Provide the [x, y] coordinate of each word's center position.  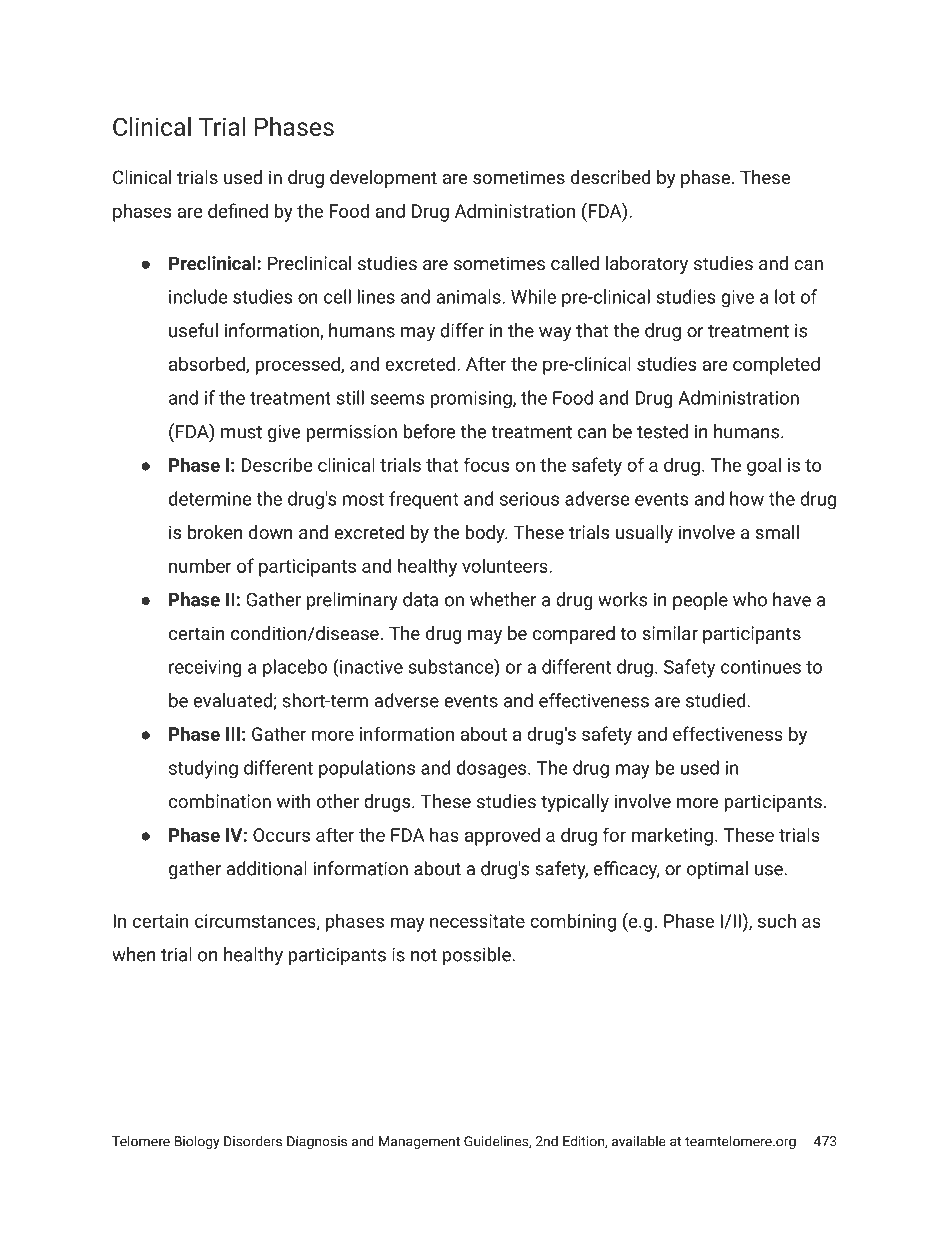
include [198, 296]
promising [472, 400]
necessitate [477, 921]
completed [776, 365]
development [383, 179]
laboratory [647, 265]
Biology [197, 1142]
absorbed [208, 364]
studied [715, 700]
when [134, 954]
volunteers [506, 565]
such [777, 920]
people [700, 601]
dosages [491, 769]
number [200, 565]
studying [203, 769]
